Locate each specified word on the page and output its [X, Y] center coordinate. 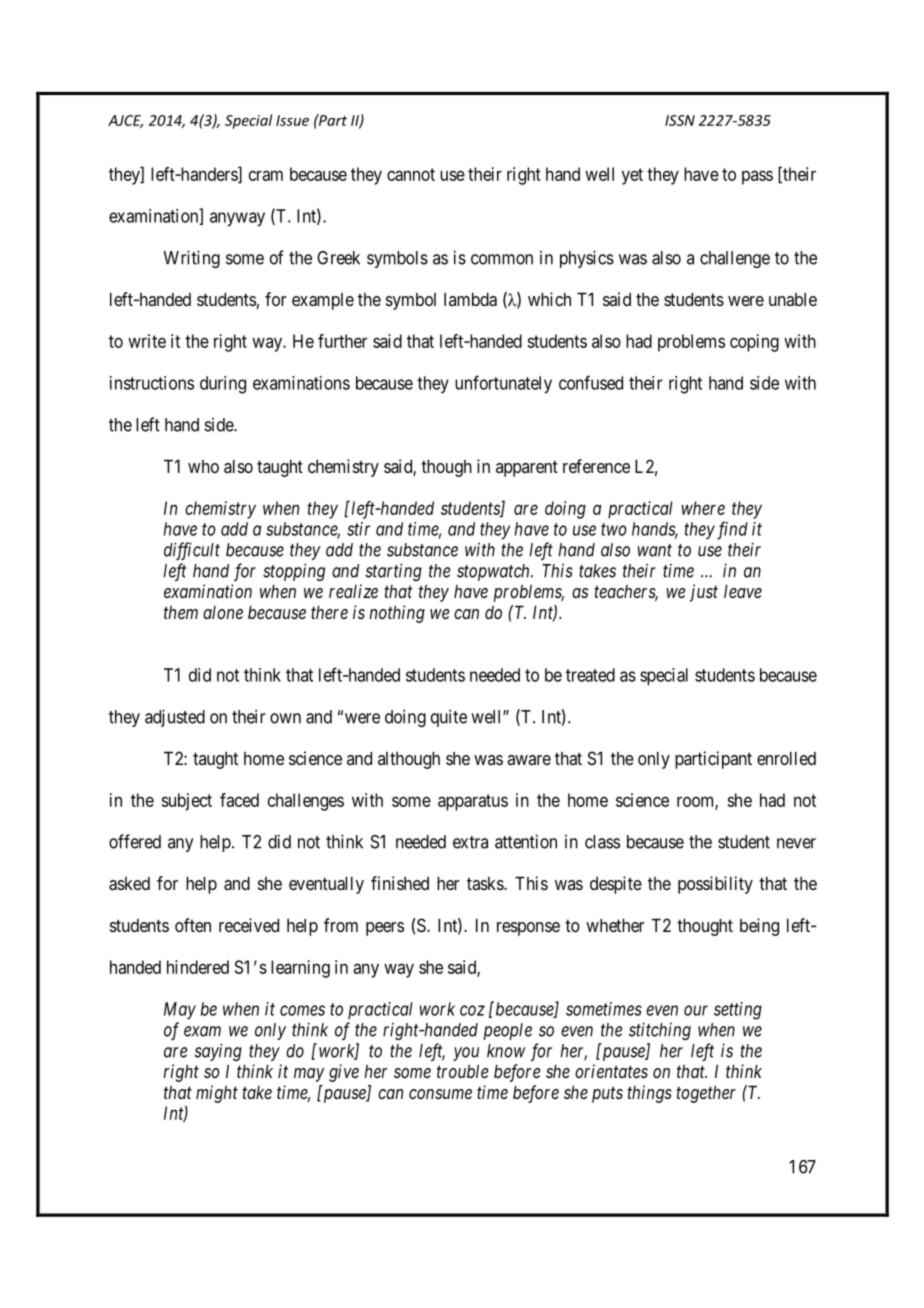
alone [223, 612]
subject [186, 802]
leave [743, 591]
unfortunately [503, 384]
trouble [462, 1071]
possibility [715, 885]
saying [218, 1052]
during [223, 385]
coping [754, 343]
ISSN [680, 120]
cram [266, 175]
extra [470, 842]
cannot [411, 174]
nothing [397, 614]
